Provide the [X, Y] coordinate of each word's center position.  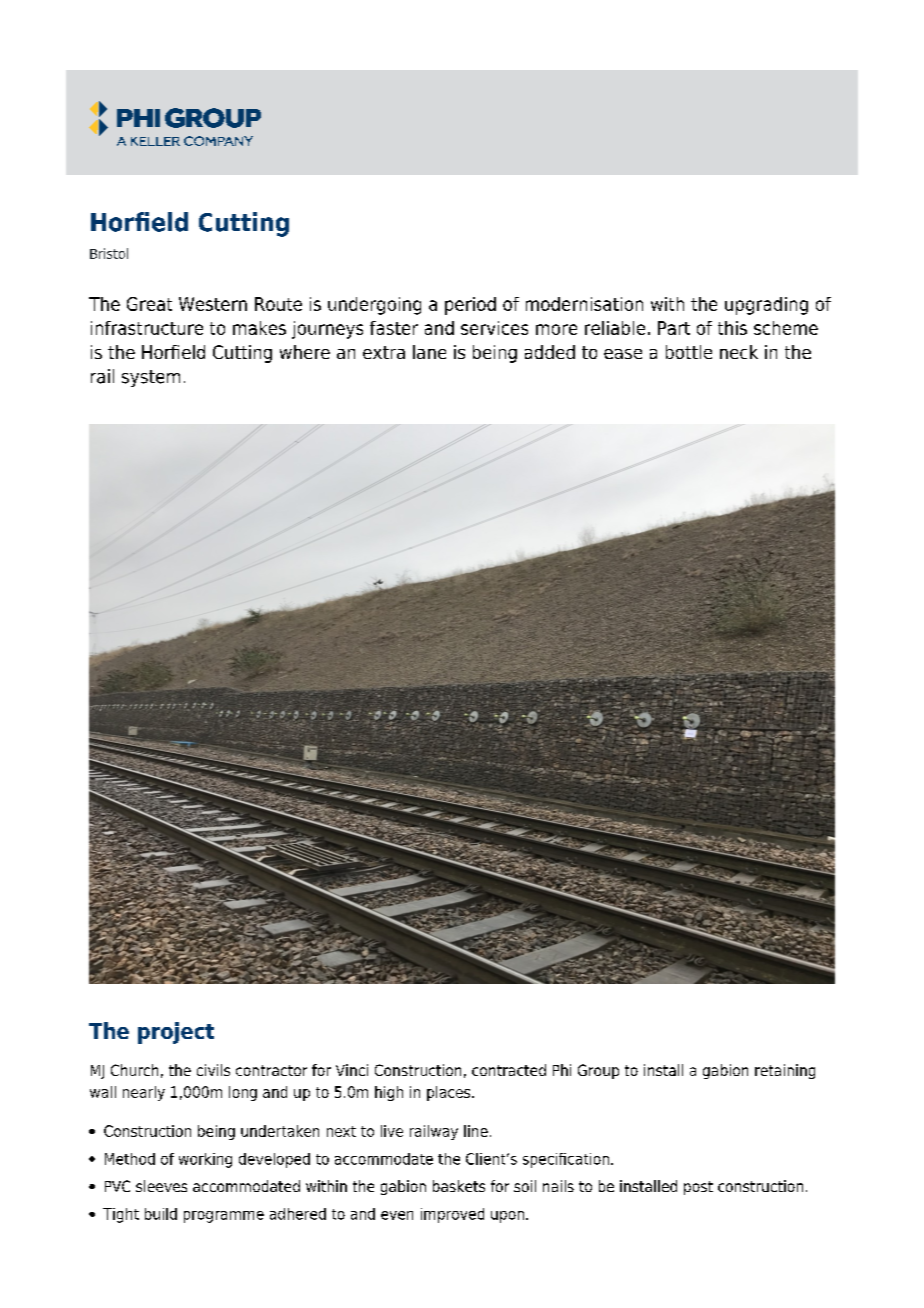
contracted [509, 1070]
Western [213, 304]
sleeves [161, 1186]
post [698, 1188]
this [732, 328]
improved [452, 1215]
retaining [785, 1071]
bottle [689, 352]
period [470, 306]
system [151, 378]
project [176, 1033]
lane [429, 352]
